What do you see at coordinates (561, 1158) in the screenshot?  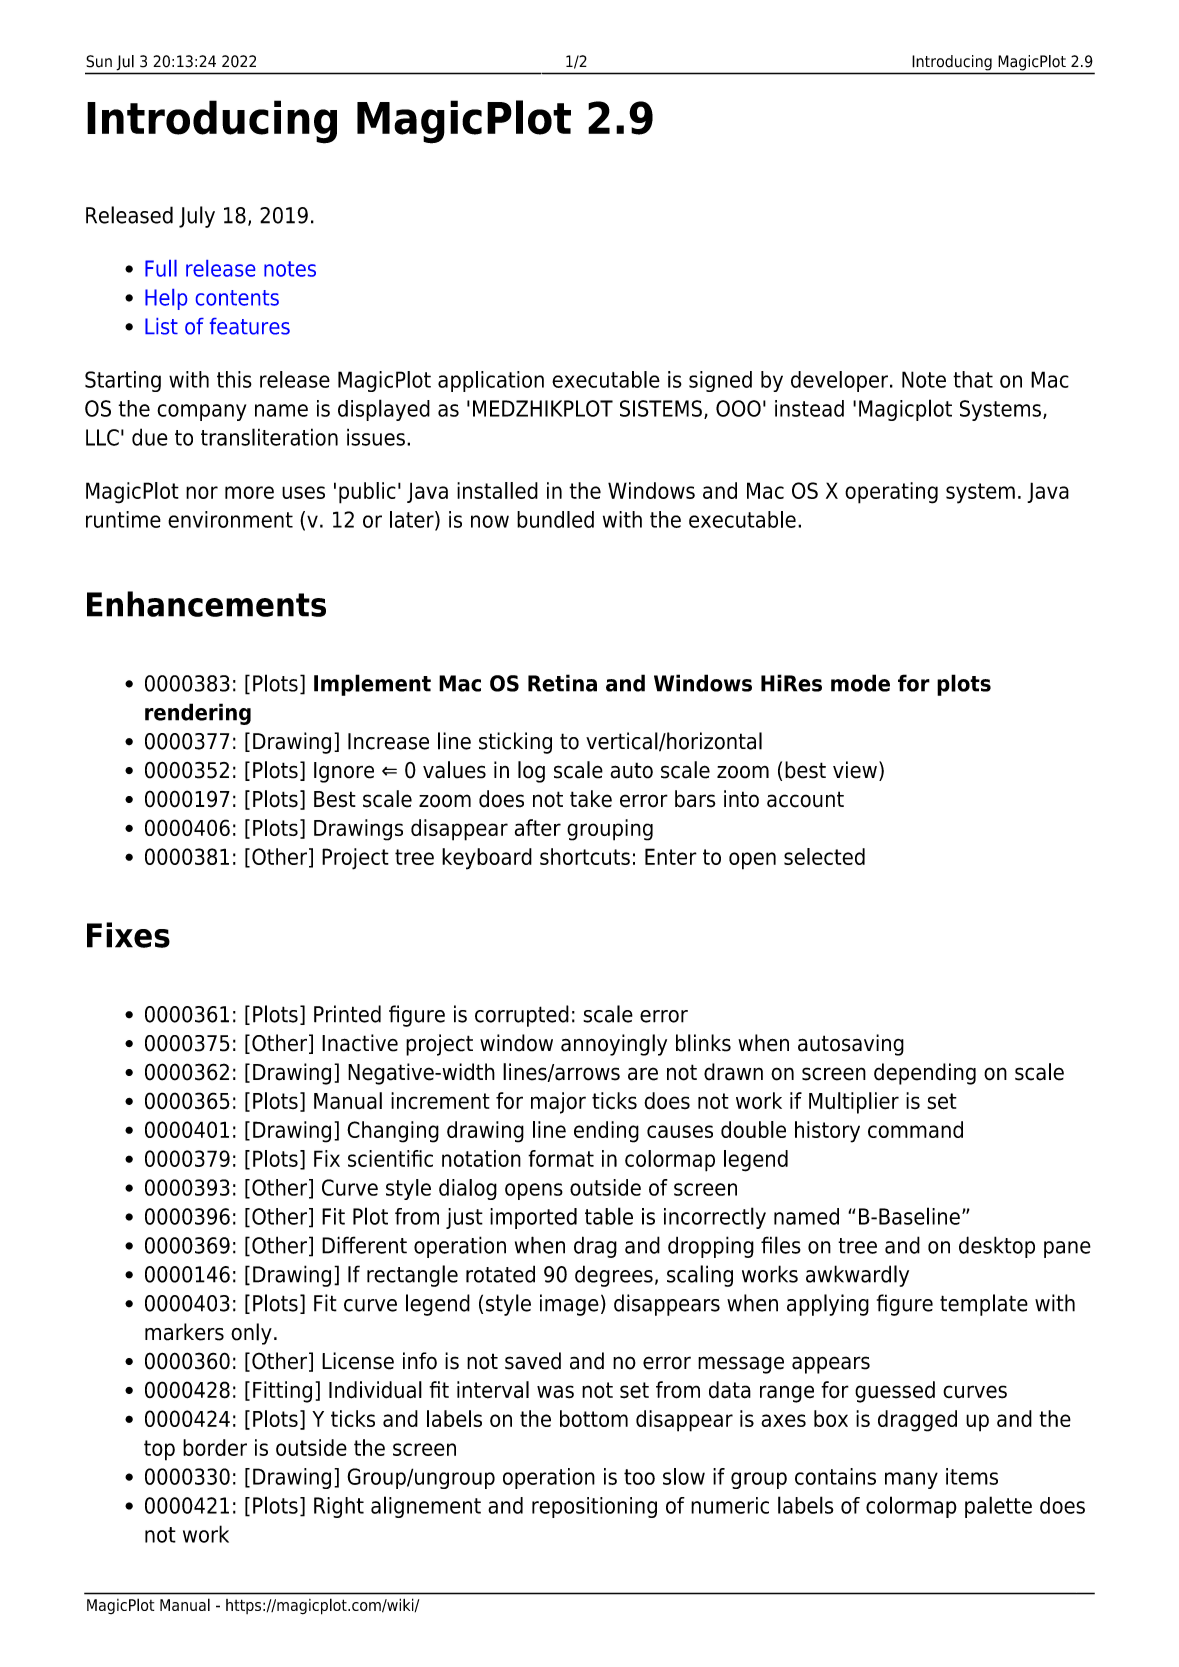 I see `format` at bounding box center [561, 1158].
